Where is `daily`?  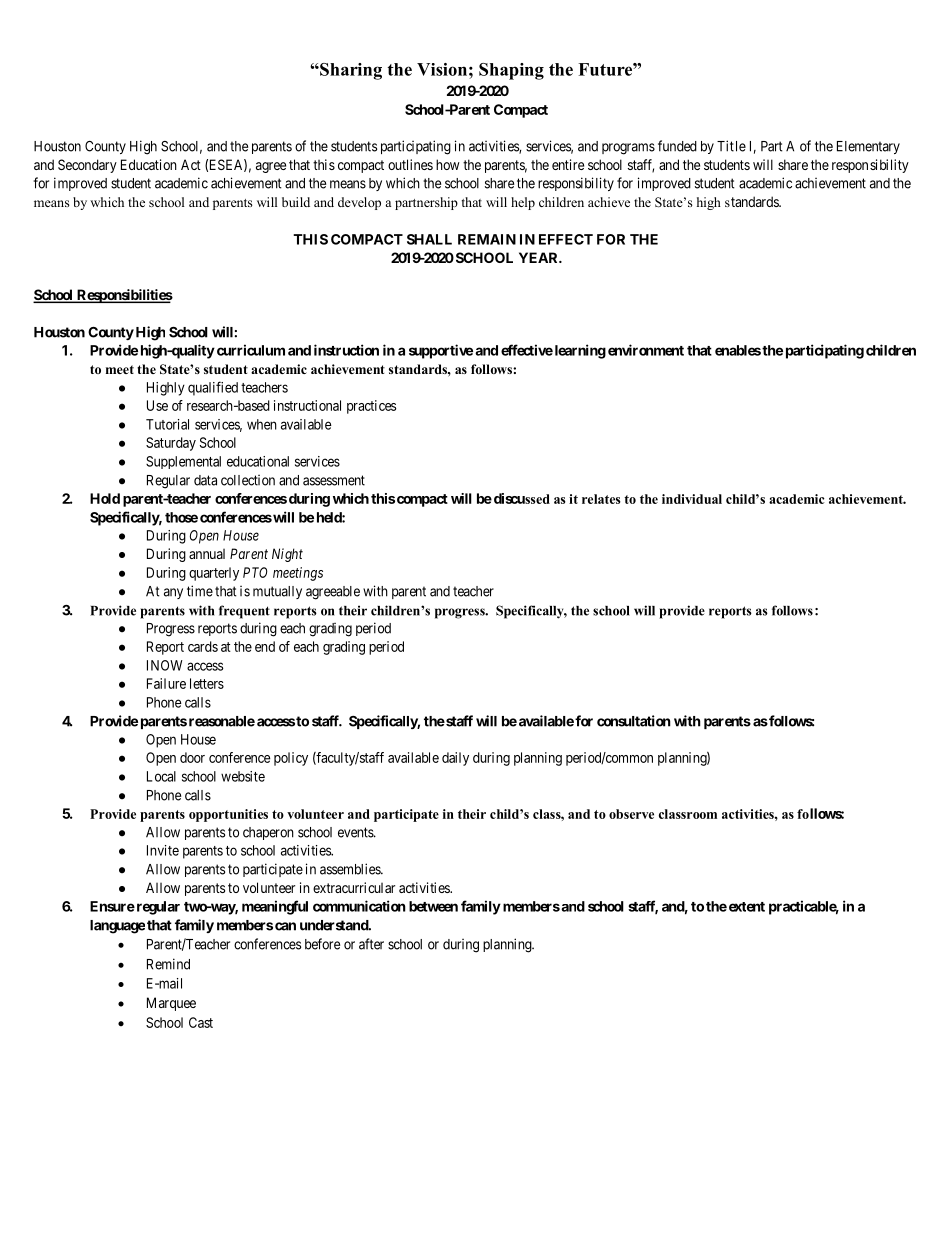 daily is located at coordinates (455, 759).
